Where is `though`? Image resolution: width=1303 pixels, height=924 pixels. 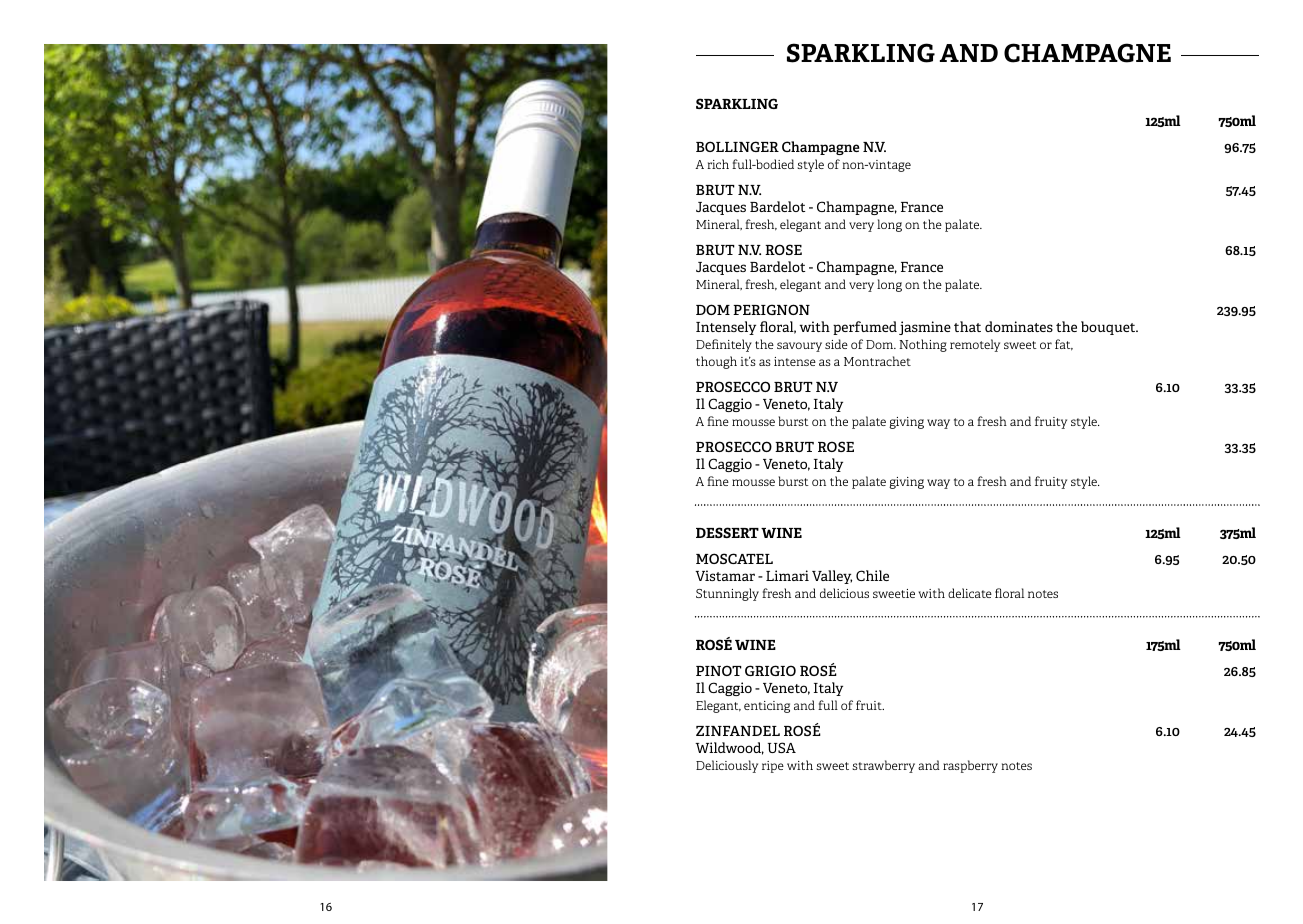 though is located at coordinates (716, 362).
